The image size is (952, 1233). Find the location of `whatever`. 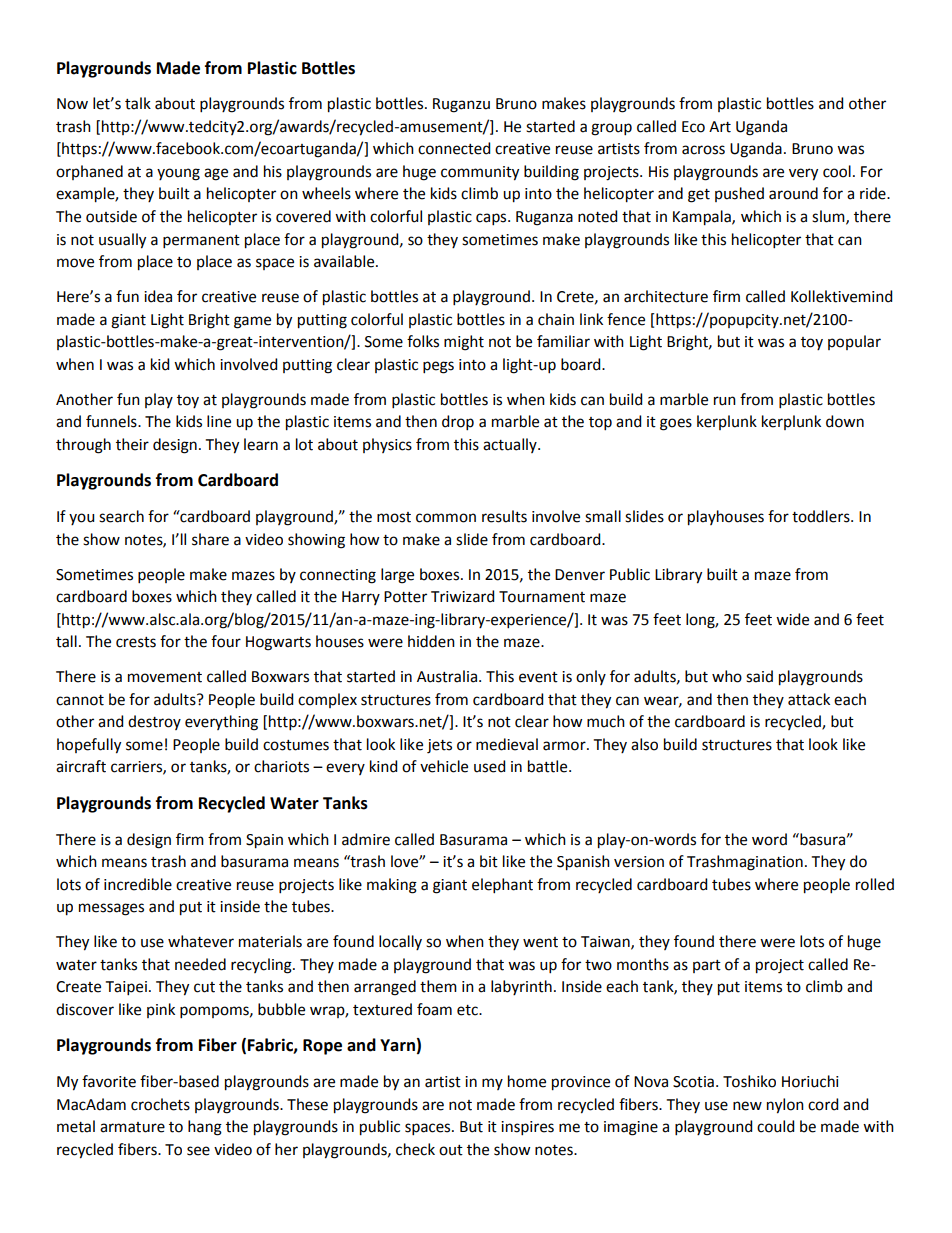

whatever is located at coordinates (201, 941).
